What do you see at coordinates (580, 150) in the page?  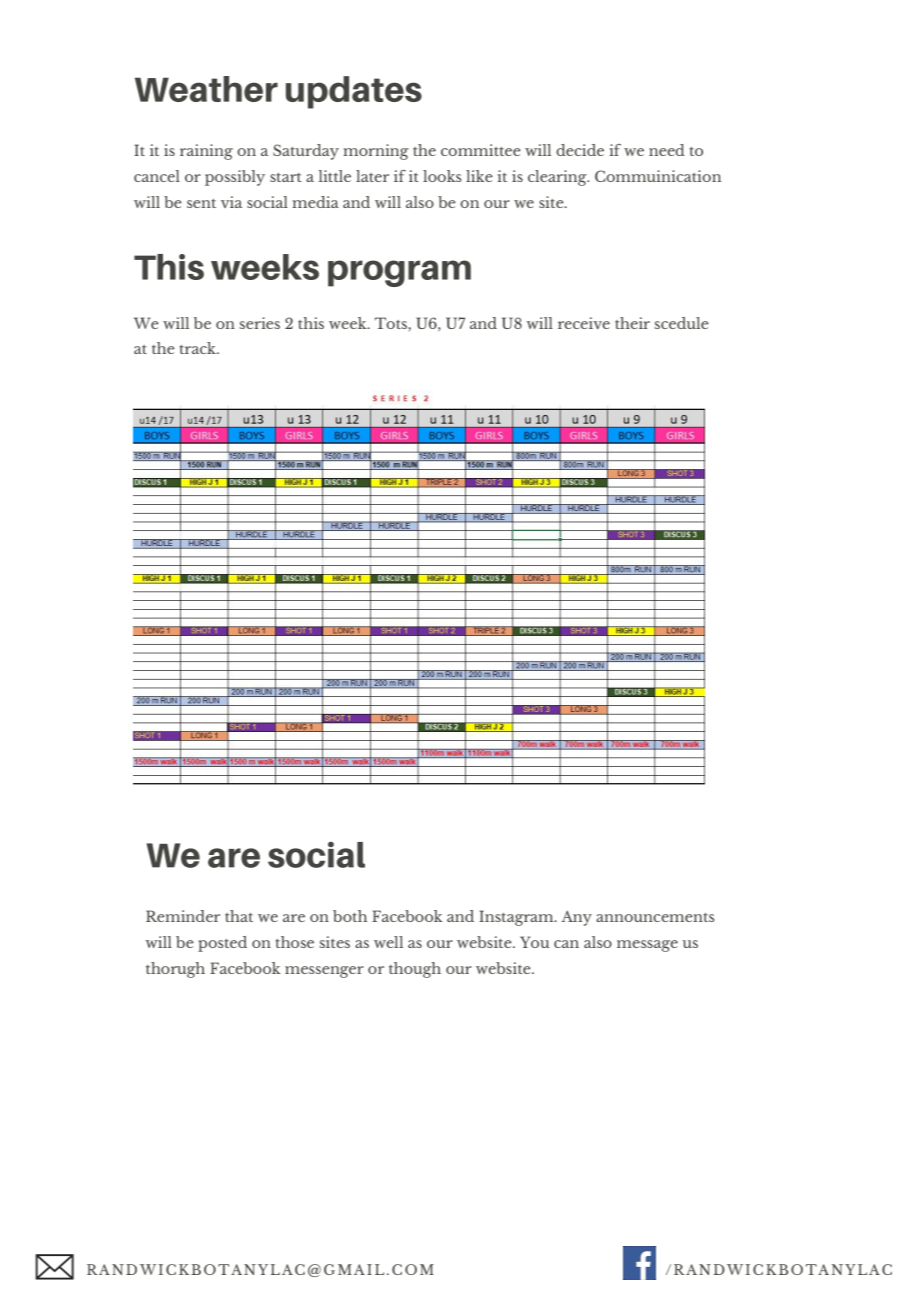 I see `decide` at bounding box center [580, 150].
